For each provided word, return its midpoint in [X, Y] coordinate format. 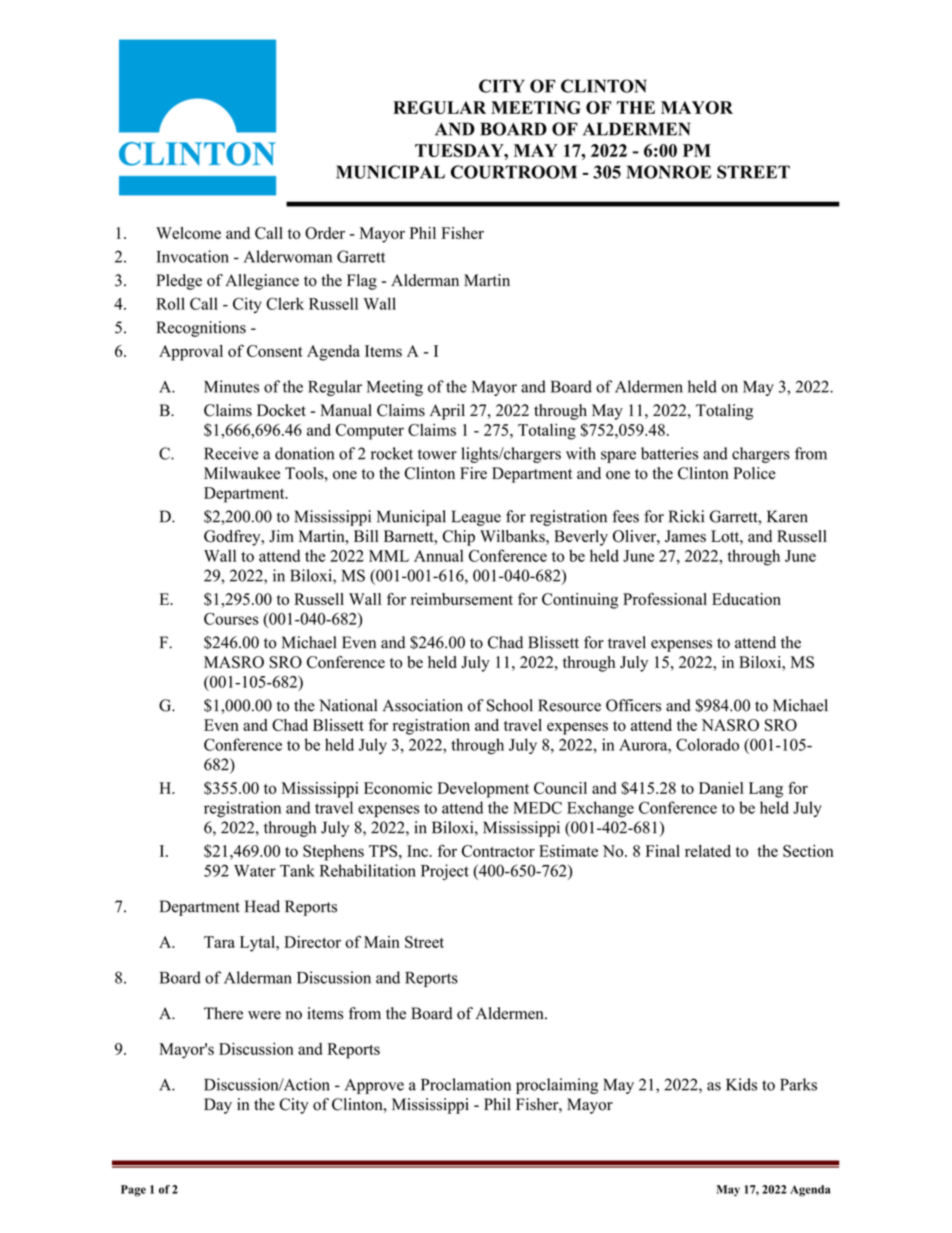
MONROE [669, 172]
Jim [281, 536]
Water [255, 871]
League [476, 518]
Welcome [188, 233]
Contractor [498, 851]
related [708, 851]
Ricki [686, 516]
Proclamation [466, 1084]
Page [133, 1191]
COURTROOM [514, 172]
